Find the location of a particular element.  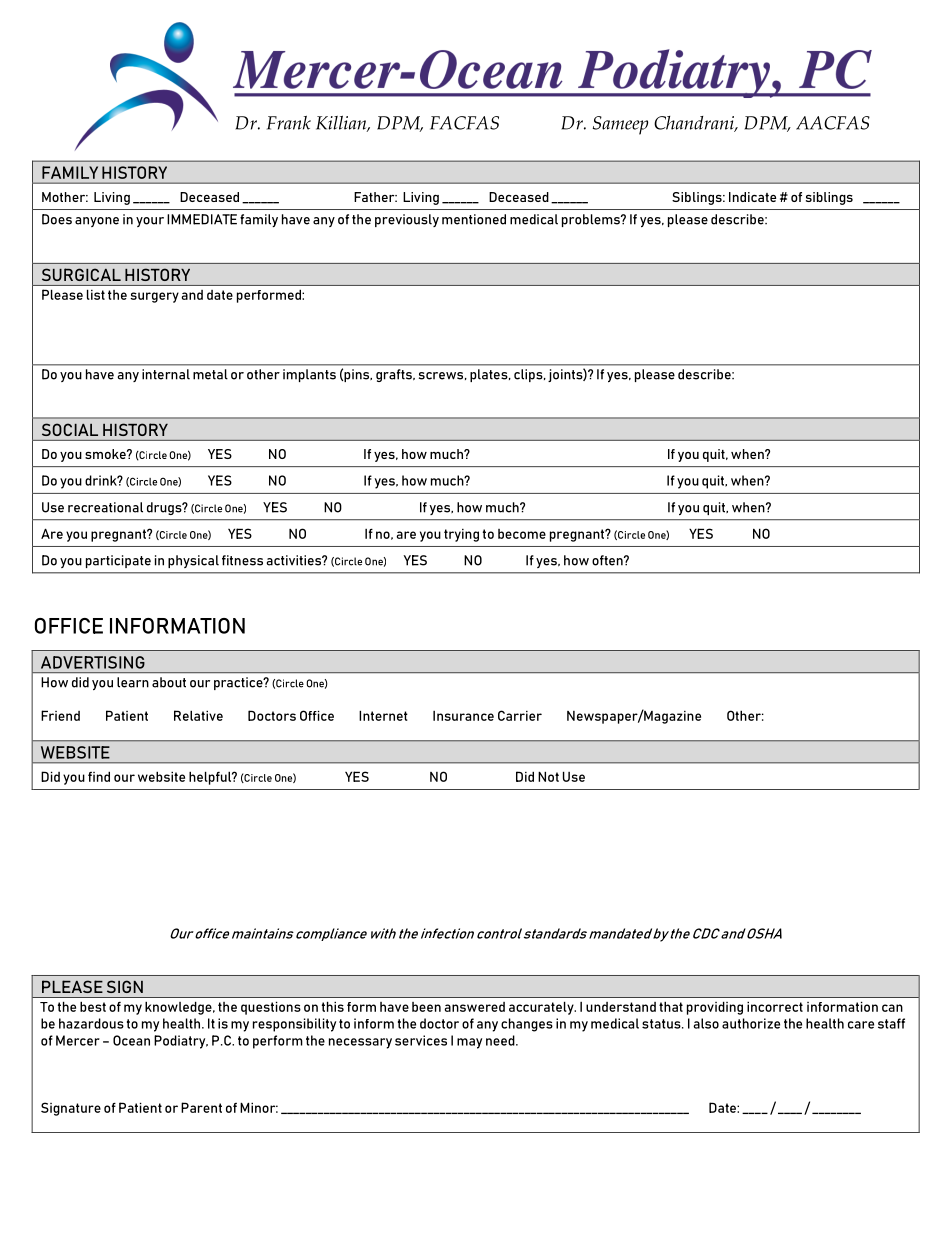

your is located at coordinates (150, 222).
